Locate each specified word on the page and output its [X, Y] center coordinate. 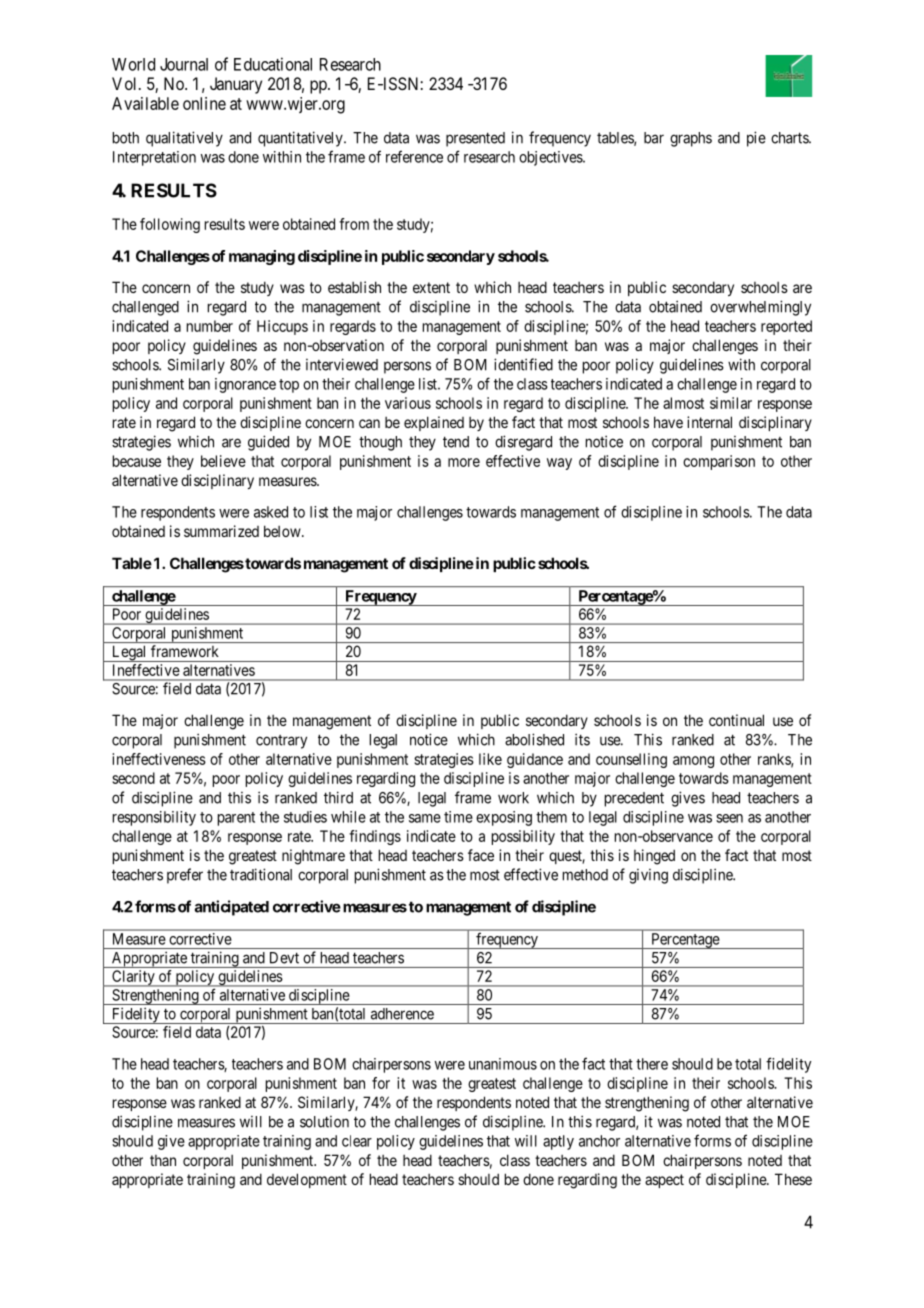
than [163, 1160]
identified [523, 364]
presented [475, 139]
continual [736, 720]
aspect [664, 1181]
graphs [691, 139]
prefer [185, 876]
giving [648, 876]
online [204, 103]
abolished [534, 739]
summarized [221, 531]
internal [709, 422]
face [481, 855]
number [210, 326]
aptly [558, 1142]
